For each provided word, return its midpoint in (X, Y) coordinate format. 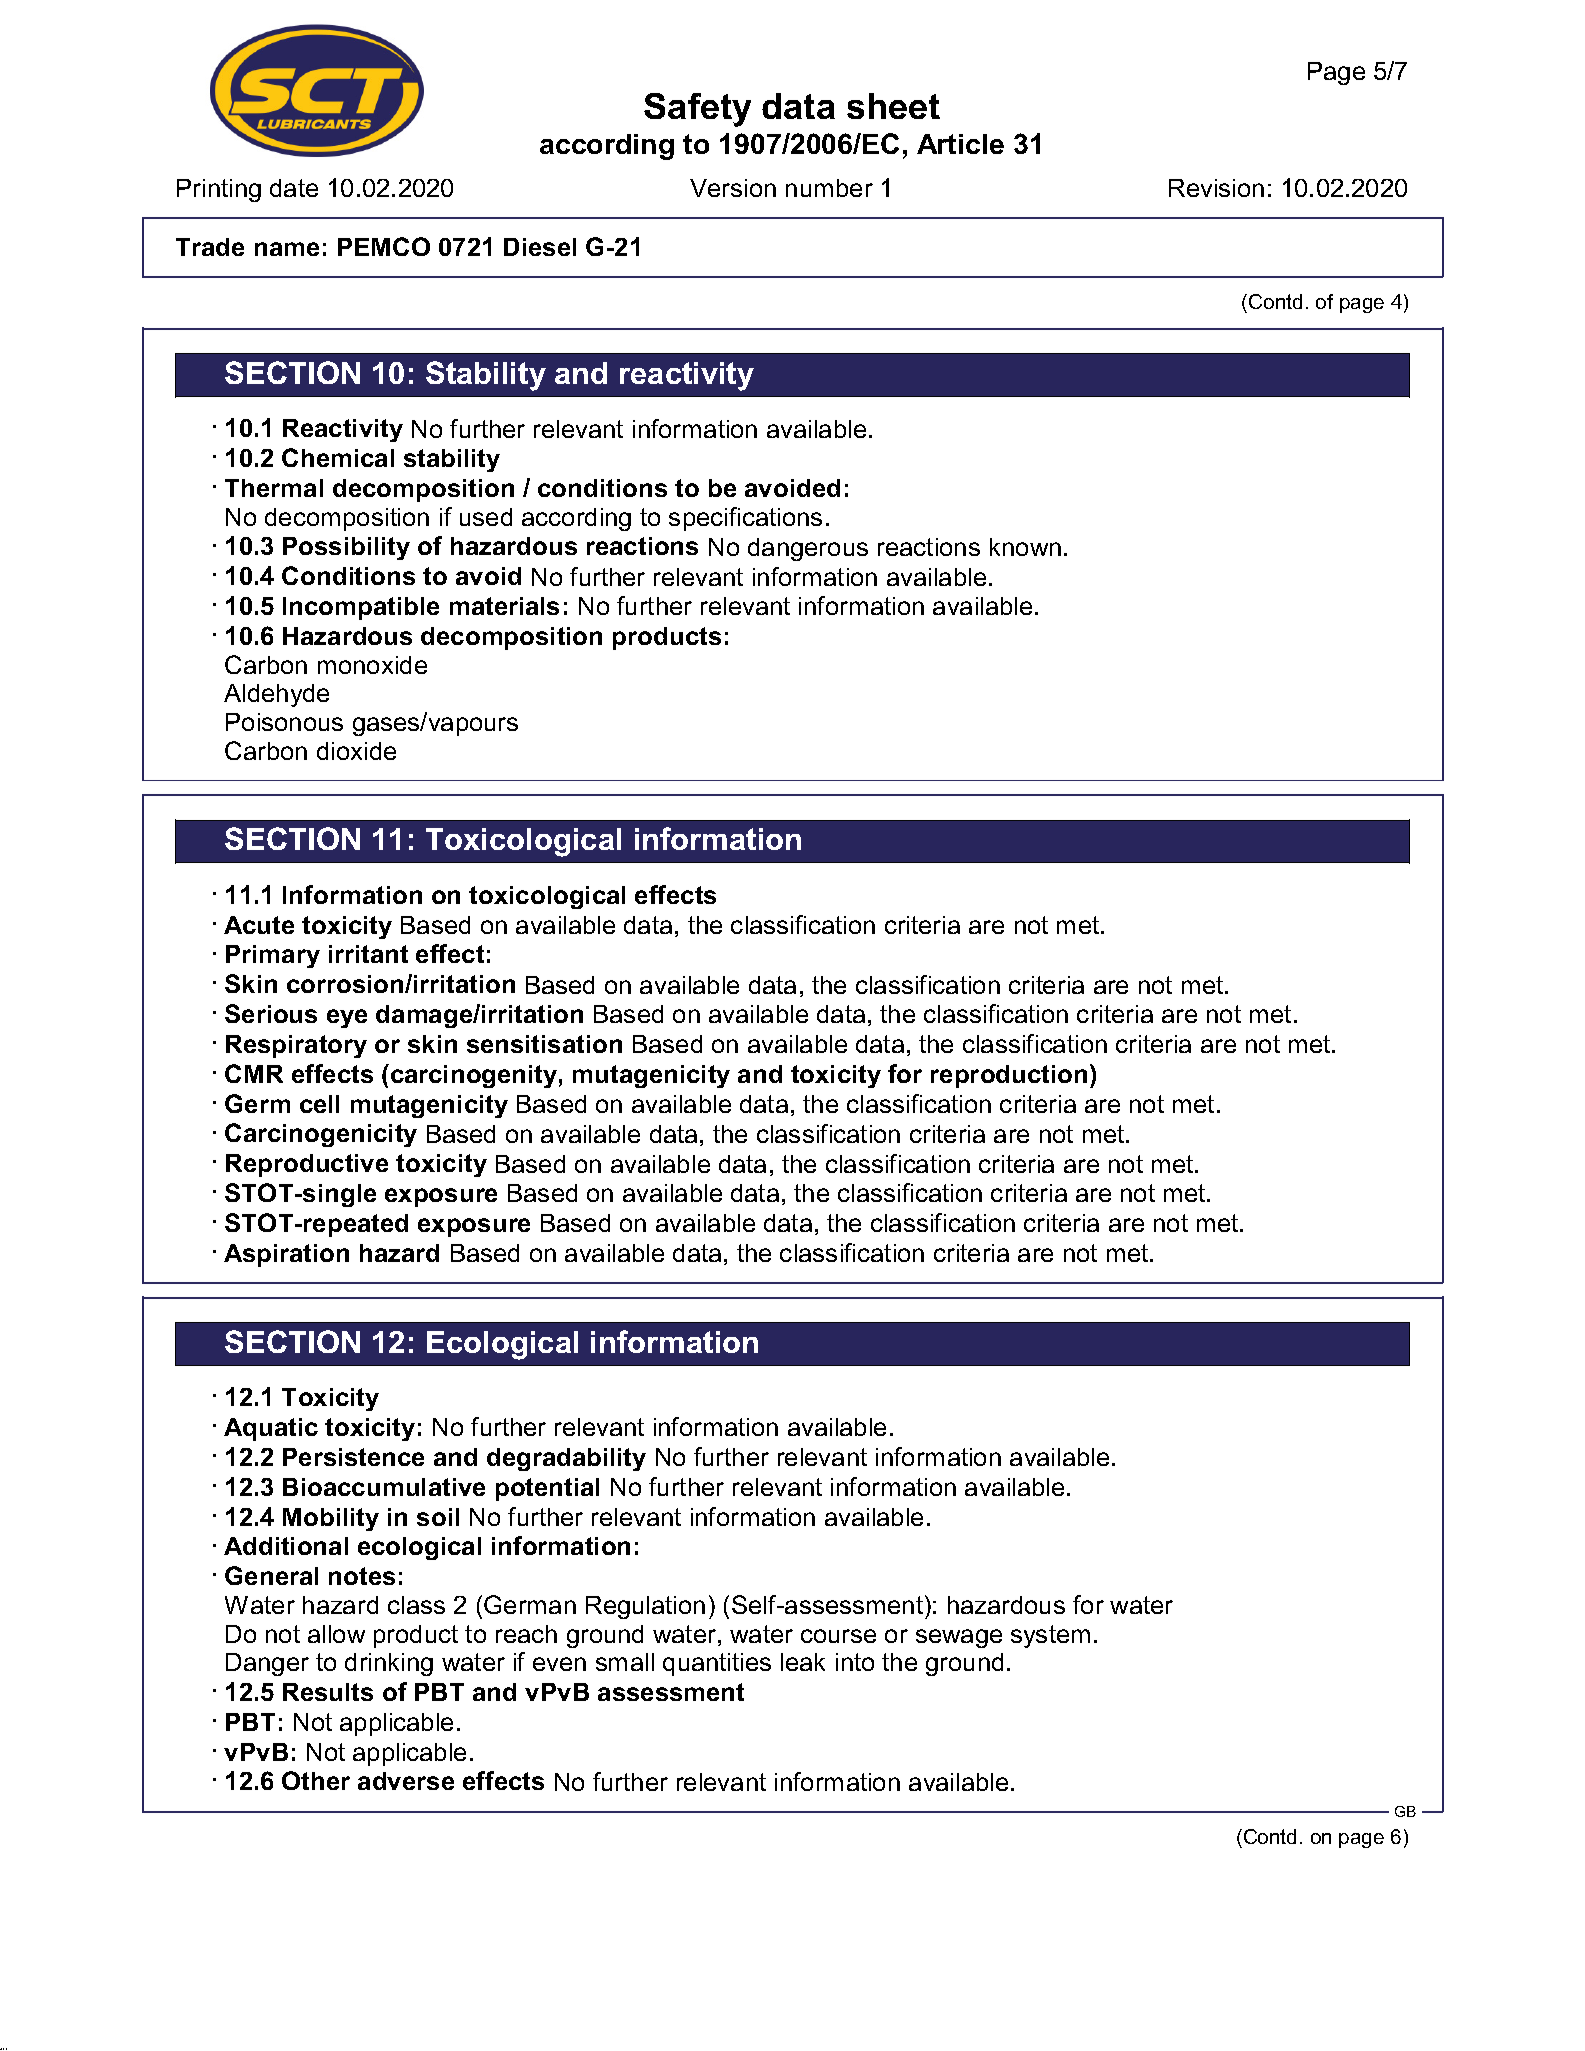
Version (733, 188)
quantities (717, 1664)
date (294, 188)
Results (328, 1692)
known (1025, 547)
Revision (1216, 188)
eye (347, 1018)
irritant (368, 954)
